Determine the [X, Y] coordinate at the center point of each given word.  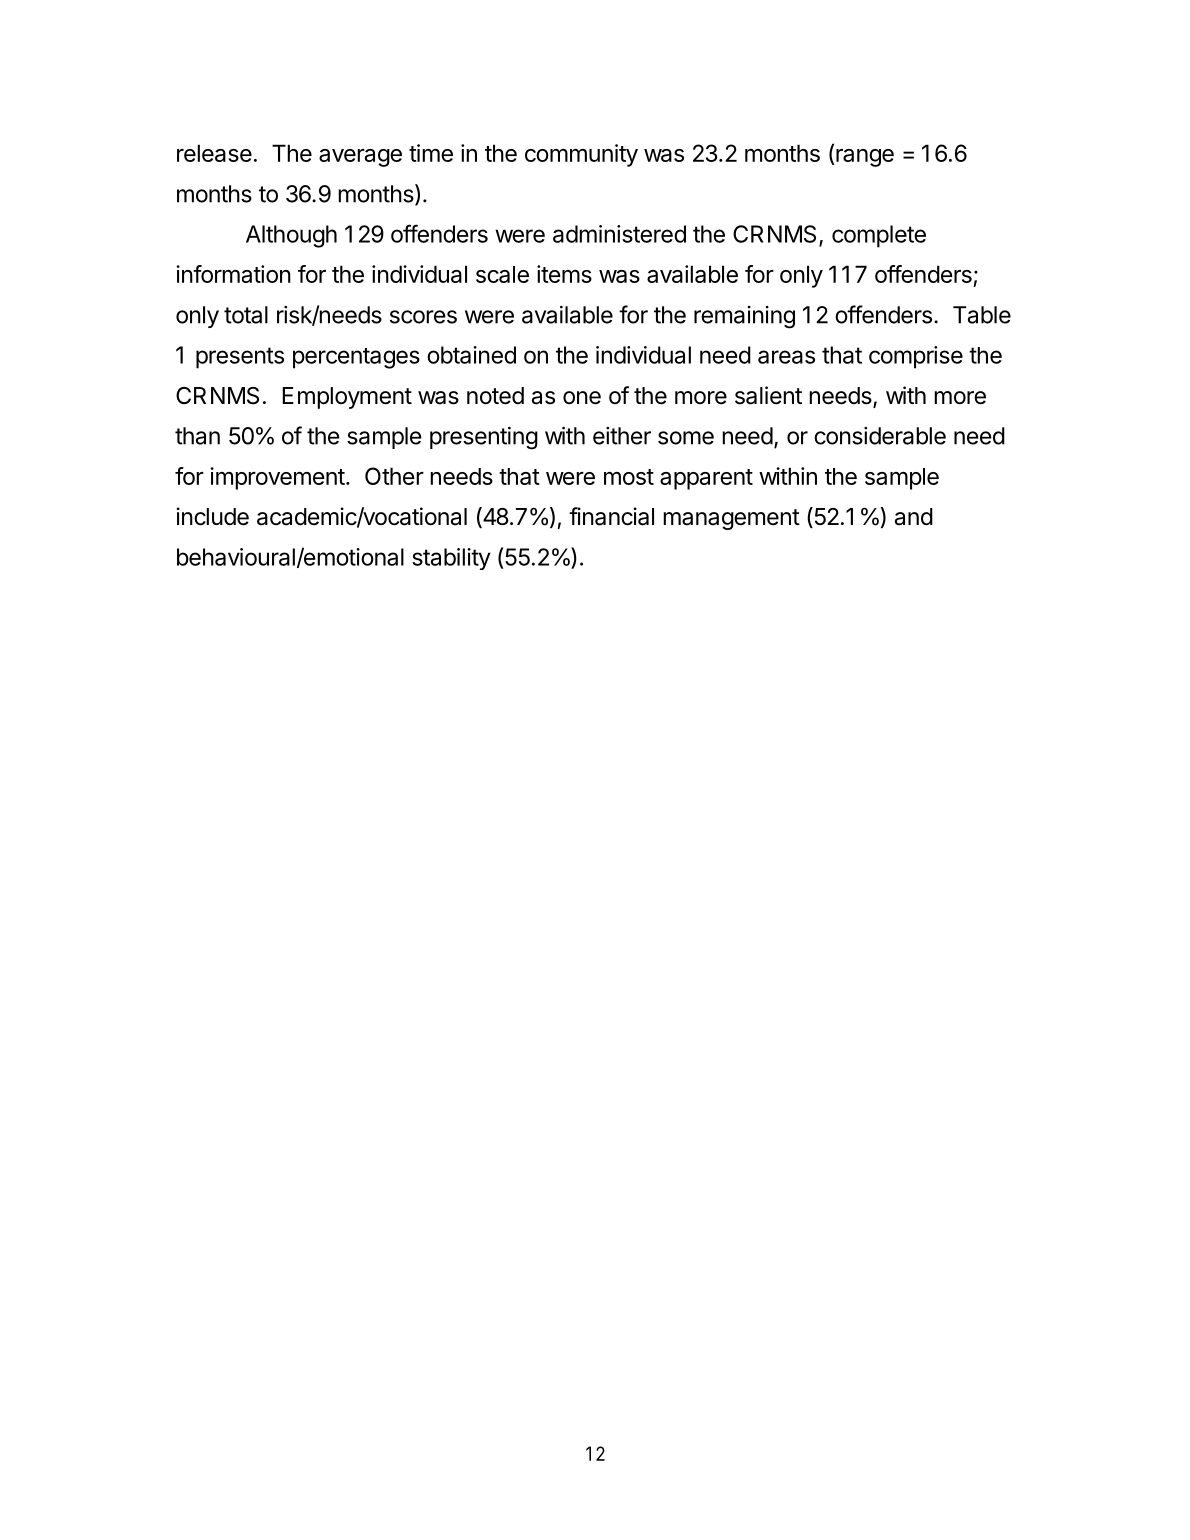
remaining [744, 317]
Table [982, 315]
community [581, 155]
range [864, 158]
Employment [347, 398]
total [246, 315]
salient [768, 395]
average [360, 158]
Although [291, 236]
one [582, 398]
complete [879, 236]
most [629, 477]
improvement [277, 478]
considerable [880, 436]
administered [619, 234]
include [213, 516]
